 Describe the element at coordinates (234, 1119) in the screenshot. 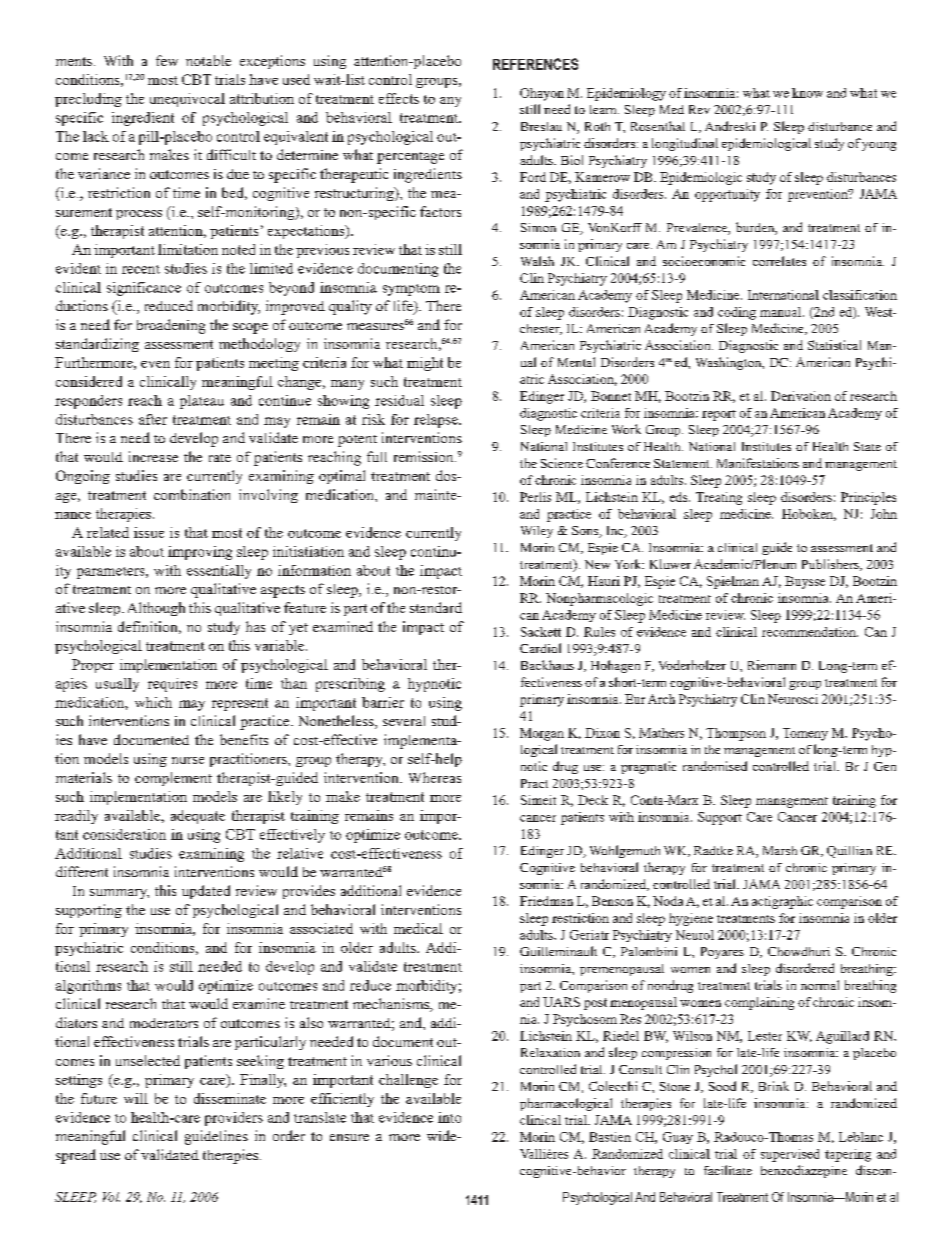

I see `providers` at that location.
